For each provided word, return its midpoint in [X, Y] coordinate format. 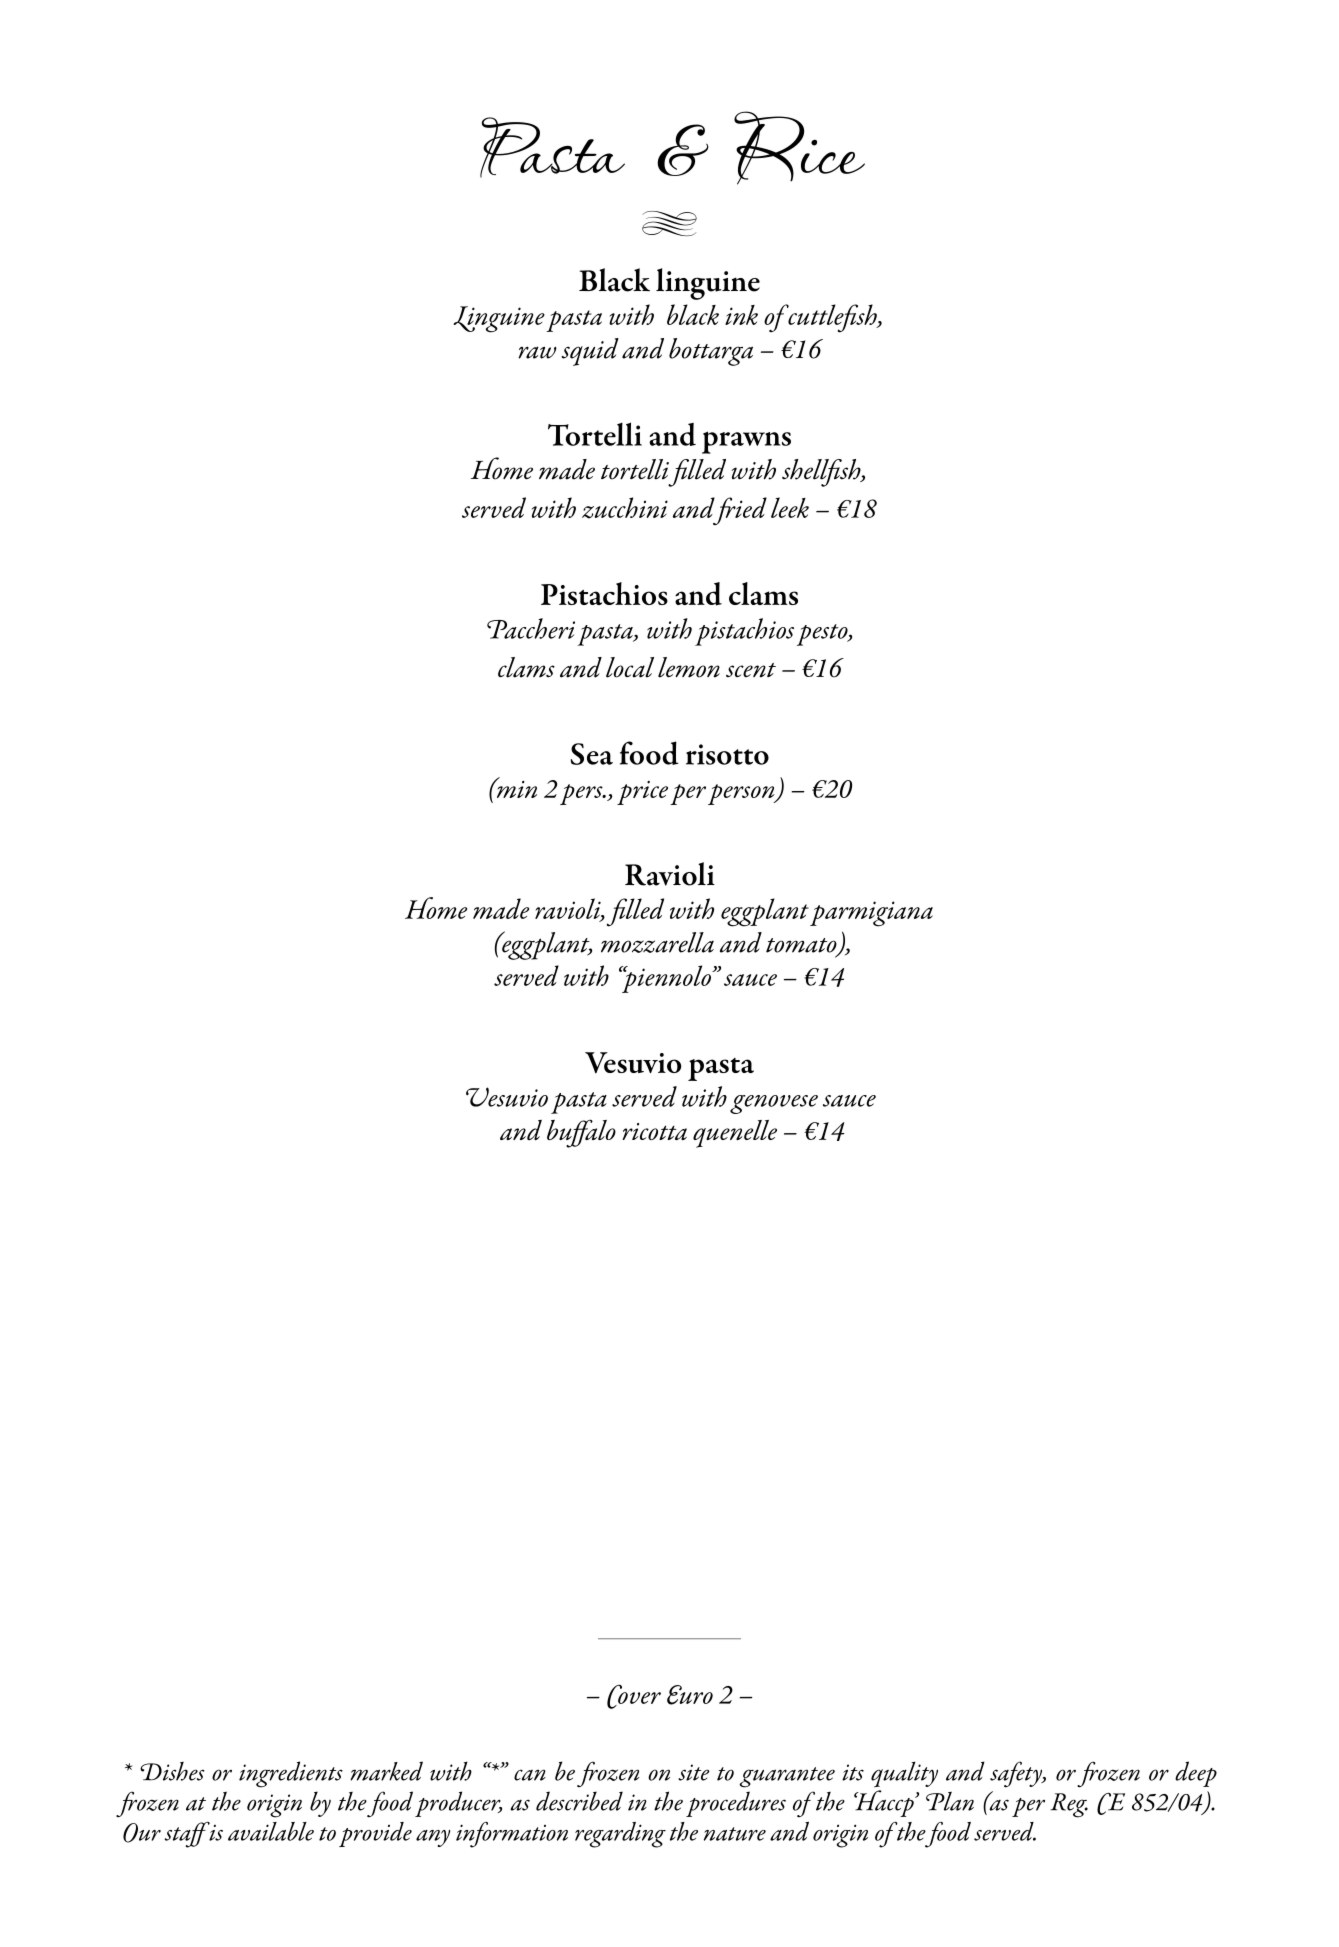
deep [1196, 1774]
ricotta [654, 1131]
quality [904, 1774]
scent [751, 670]
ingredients [291, 1774]
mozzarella [657, 942]
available [271, 1831]
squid [590, 352]
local [630, 667]
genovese [774, 1104]
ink [741, 315]
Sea [591, 754]
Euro [690, 1695]
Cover [634, 1696]
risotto [727, 754]
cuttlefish [832, 318]
